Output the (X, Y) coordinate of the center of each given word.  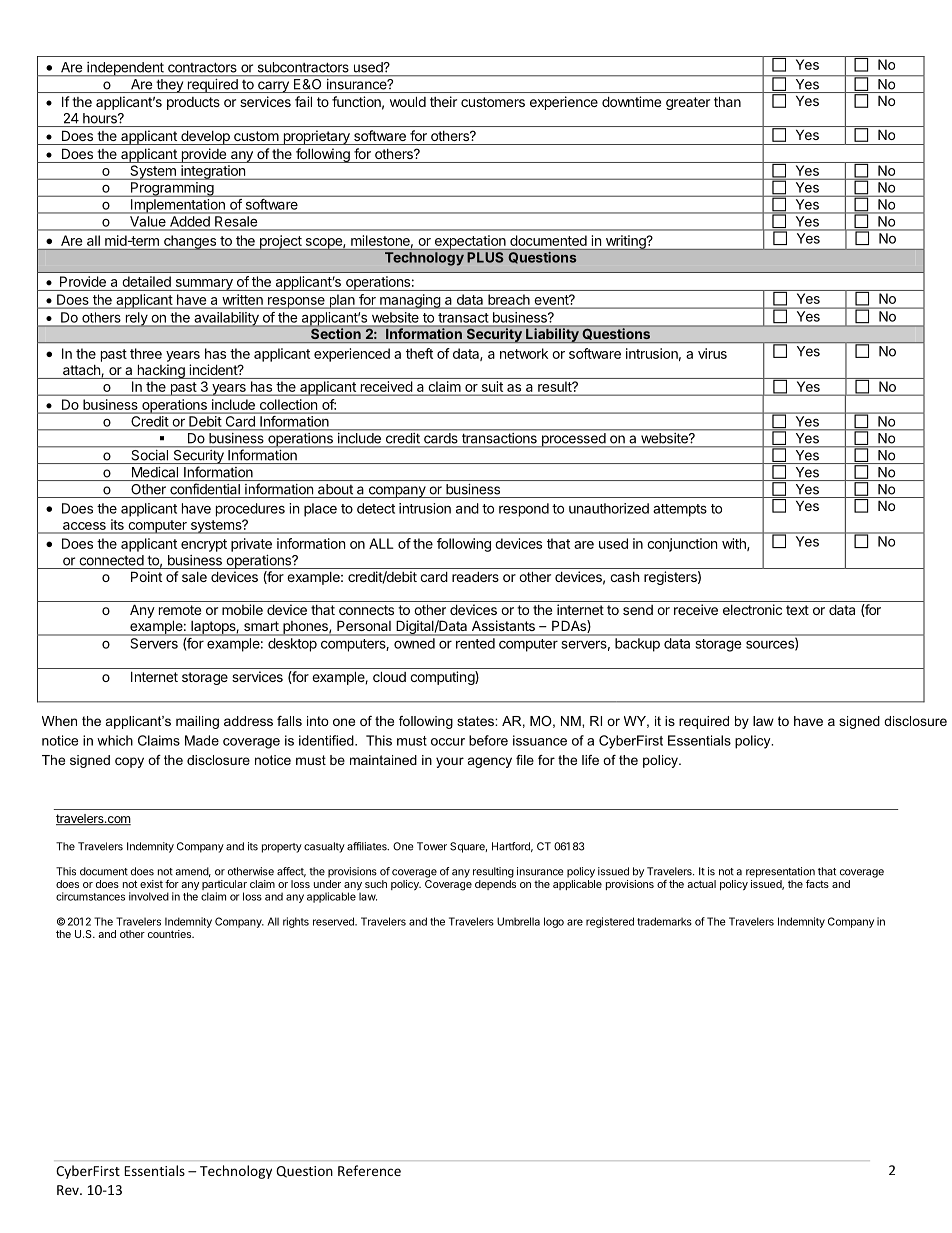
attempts (680, 510)
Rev (69, 1190)
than (727, 102)
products (193, 103)
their (443, 101)
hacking (161, 371)
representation (780, 872)
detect (376, 508)
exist (151, 884)
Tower (432, 846)
